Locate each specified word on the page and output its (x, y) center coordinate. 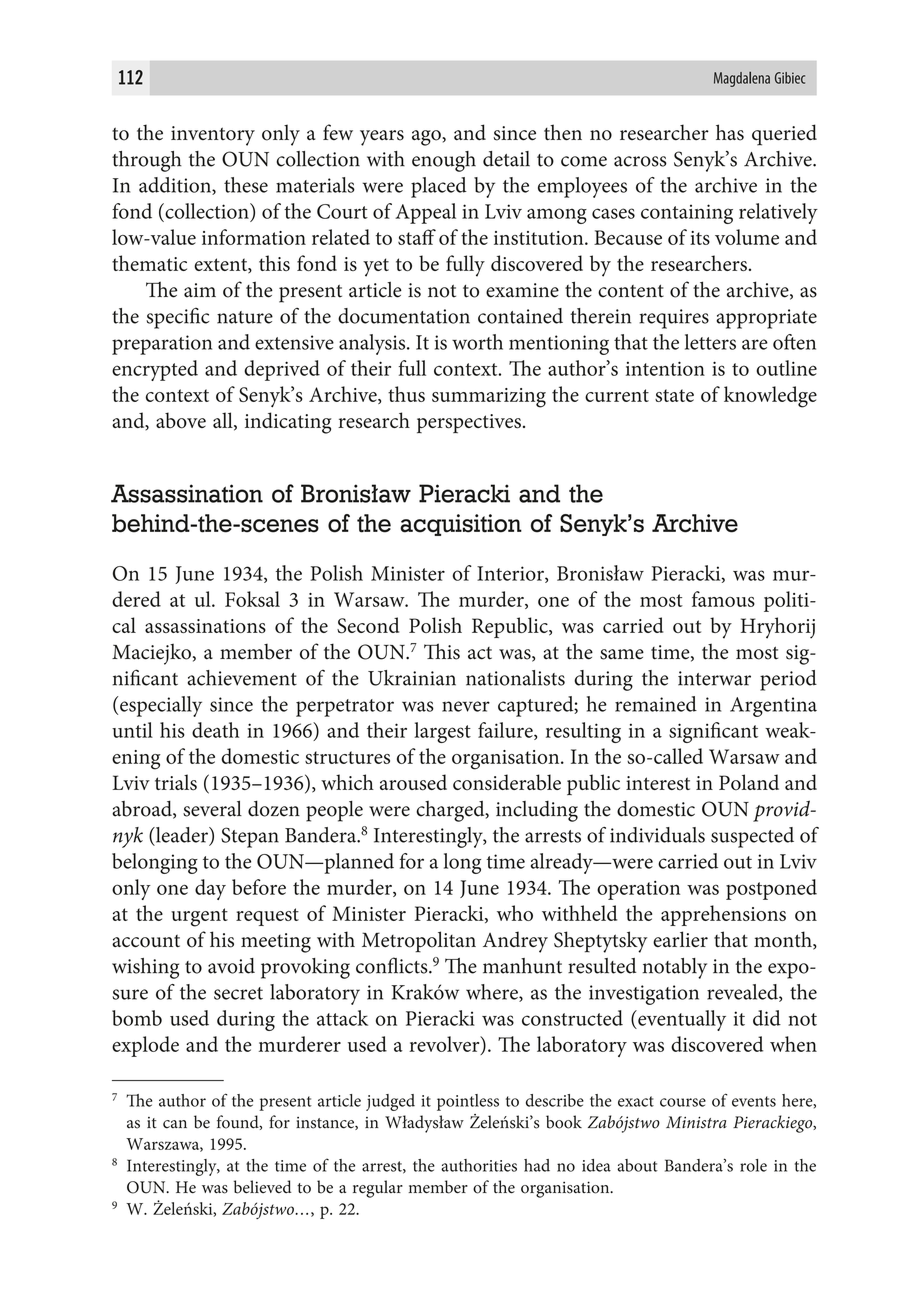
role (753, 1165)
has (730, 132)
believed (263, 1187)
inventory (213, 136)
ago (427, 138)
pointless (468, 1102)
